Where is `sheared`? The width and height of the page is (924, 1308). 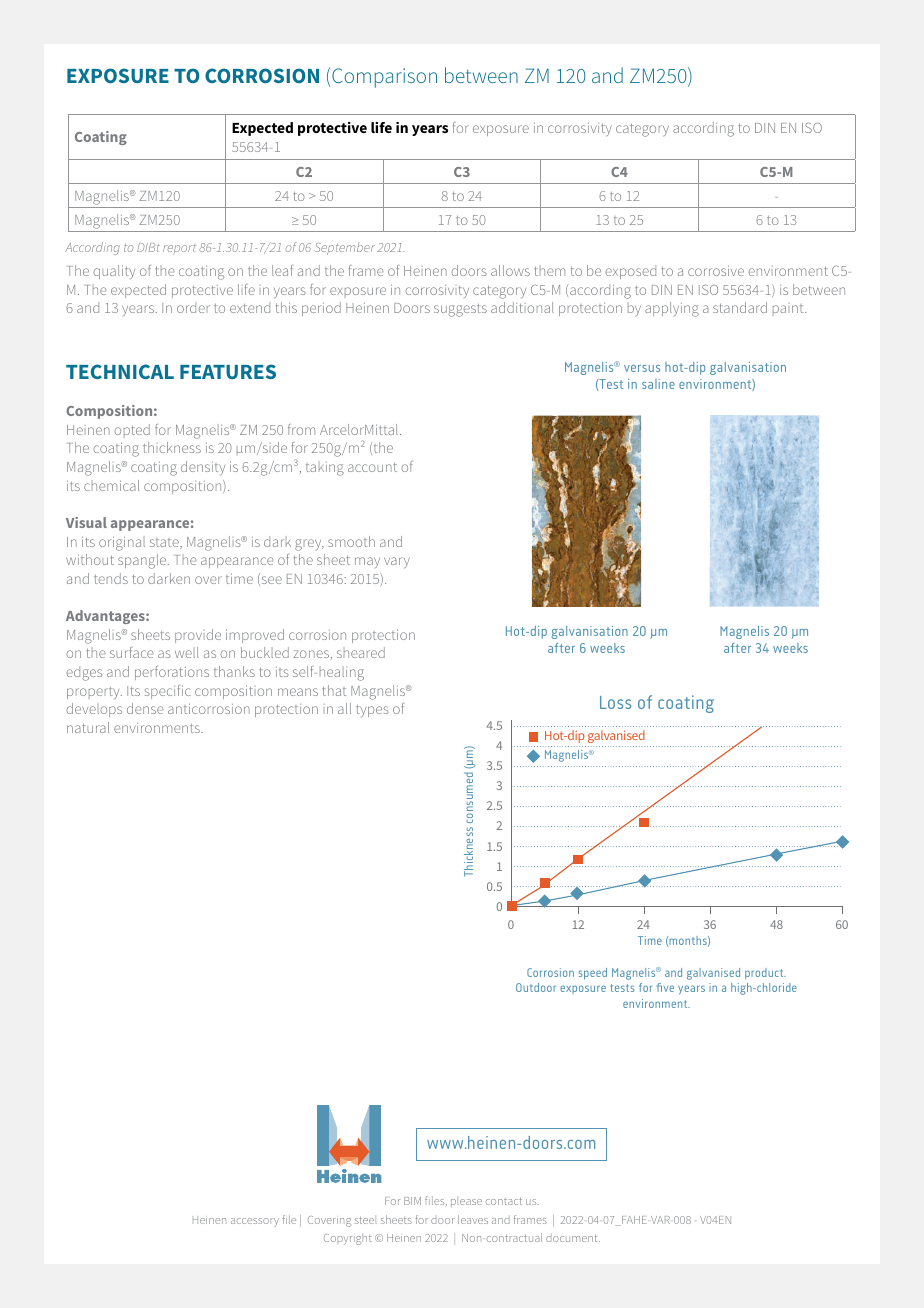 sheared is located at coordinates (361, 652).
